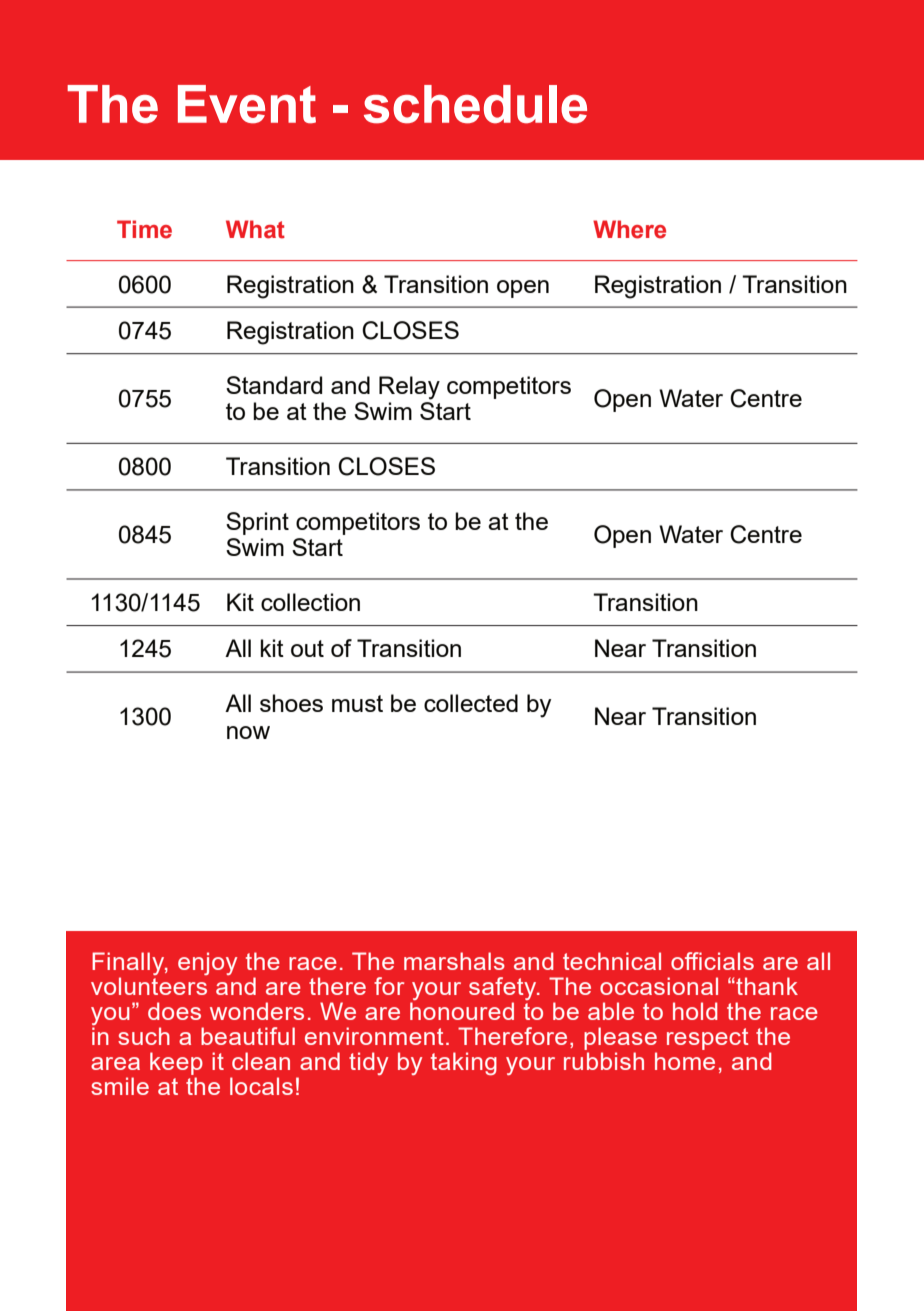 This page has height=1311, width=924. Describe the element at coordinates (471, 703) in the page. I see `collected` at that location.
